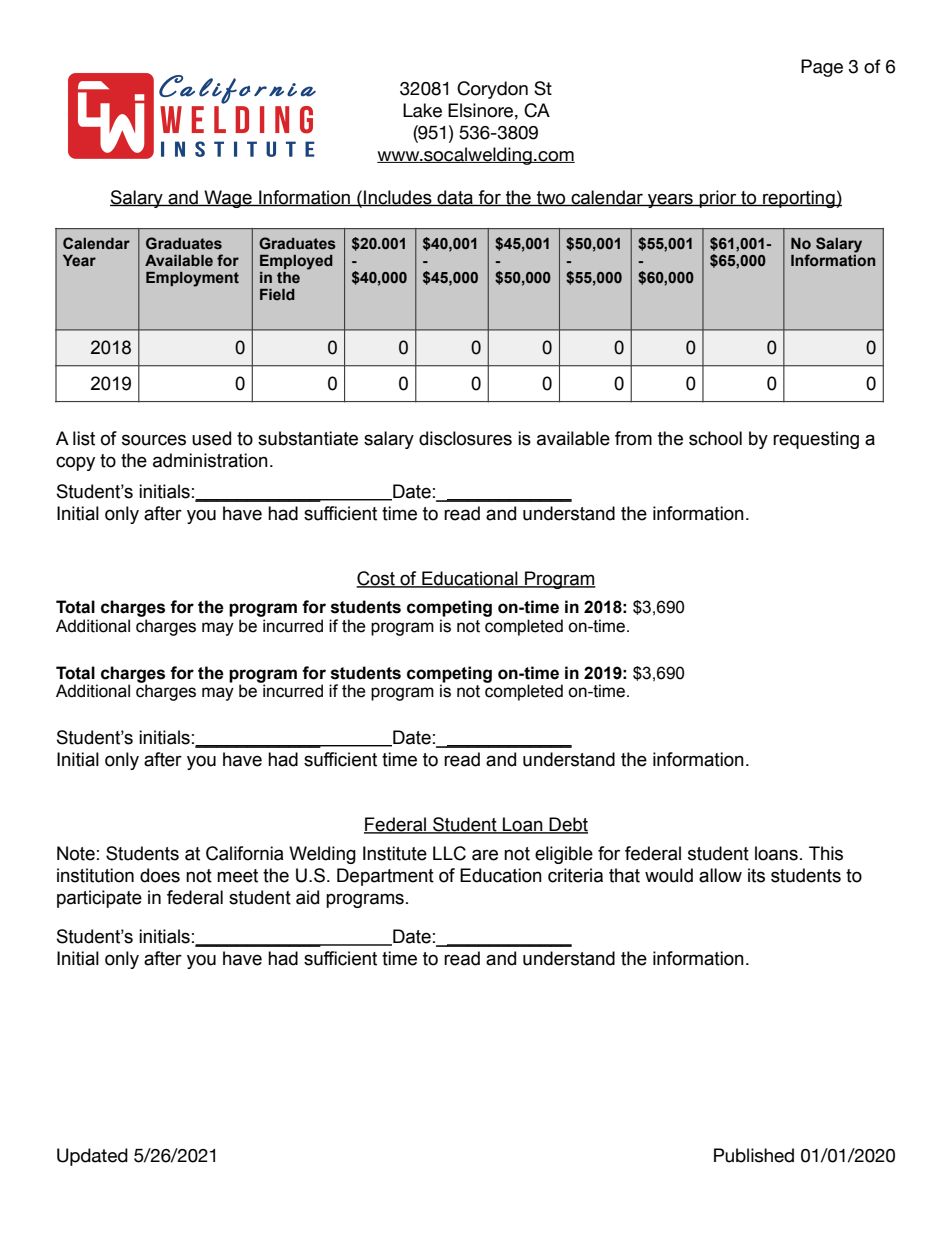  Describe the element at coordinates (154, 440) in the image. I see `sources` at that location.
